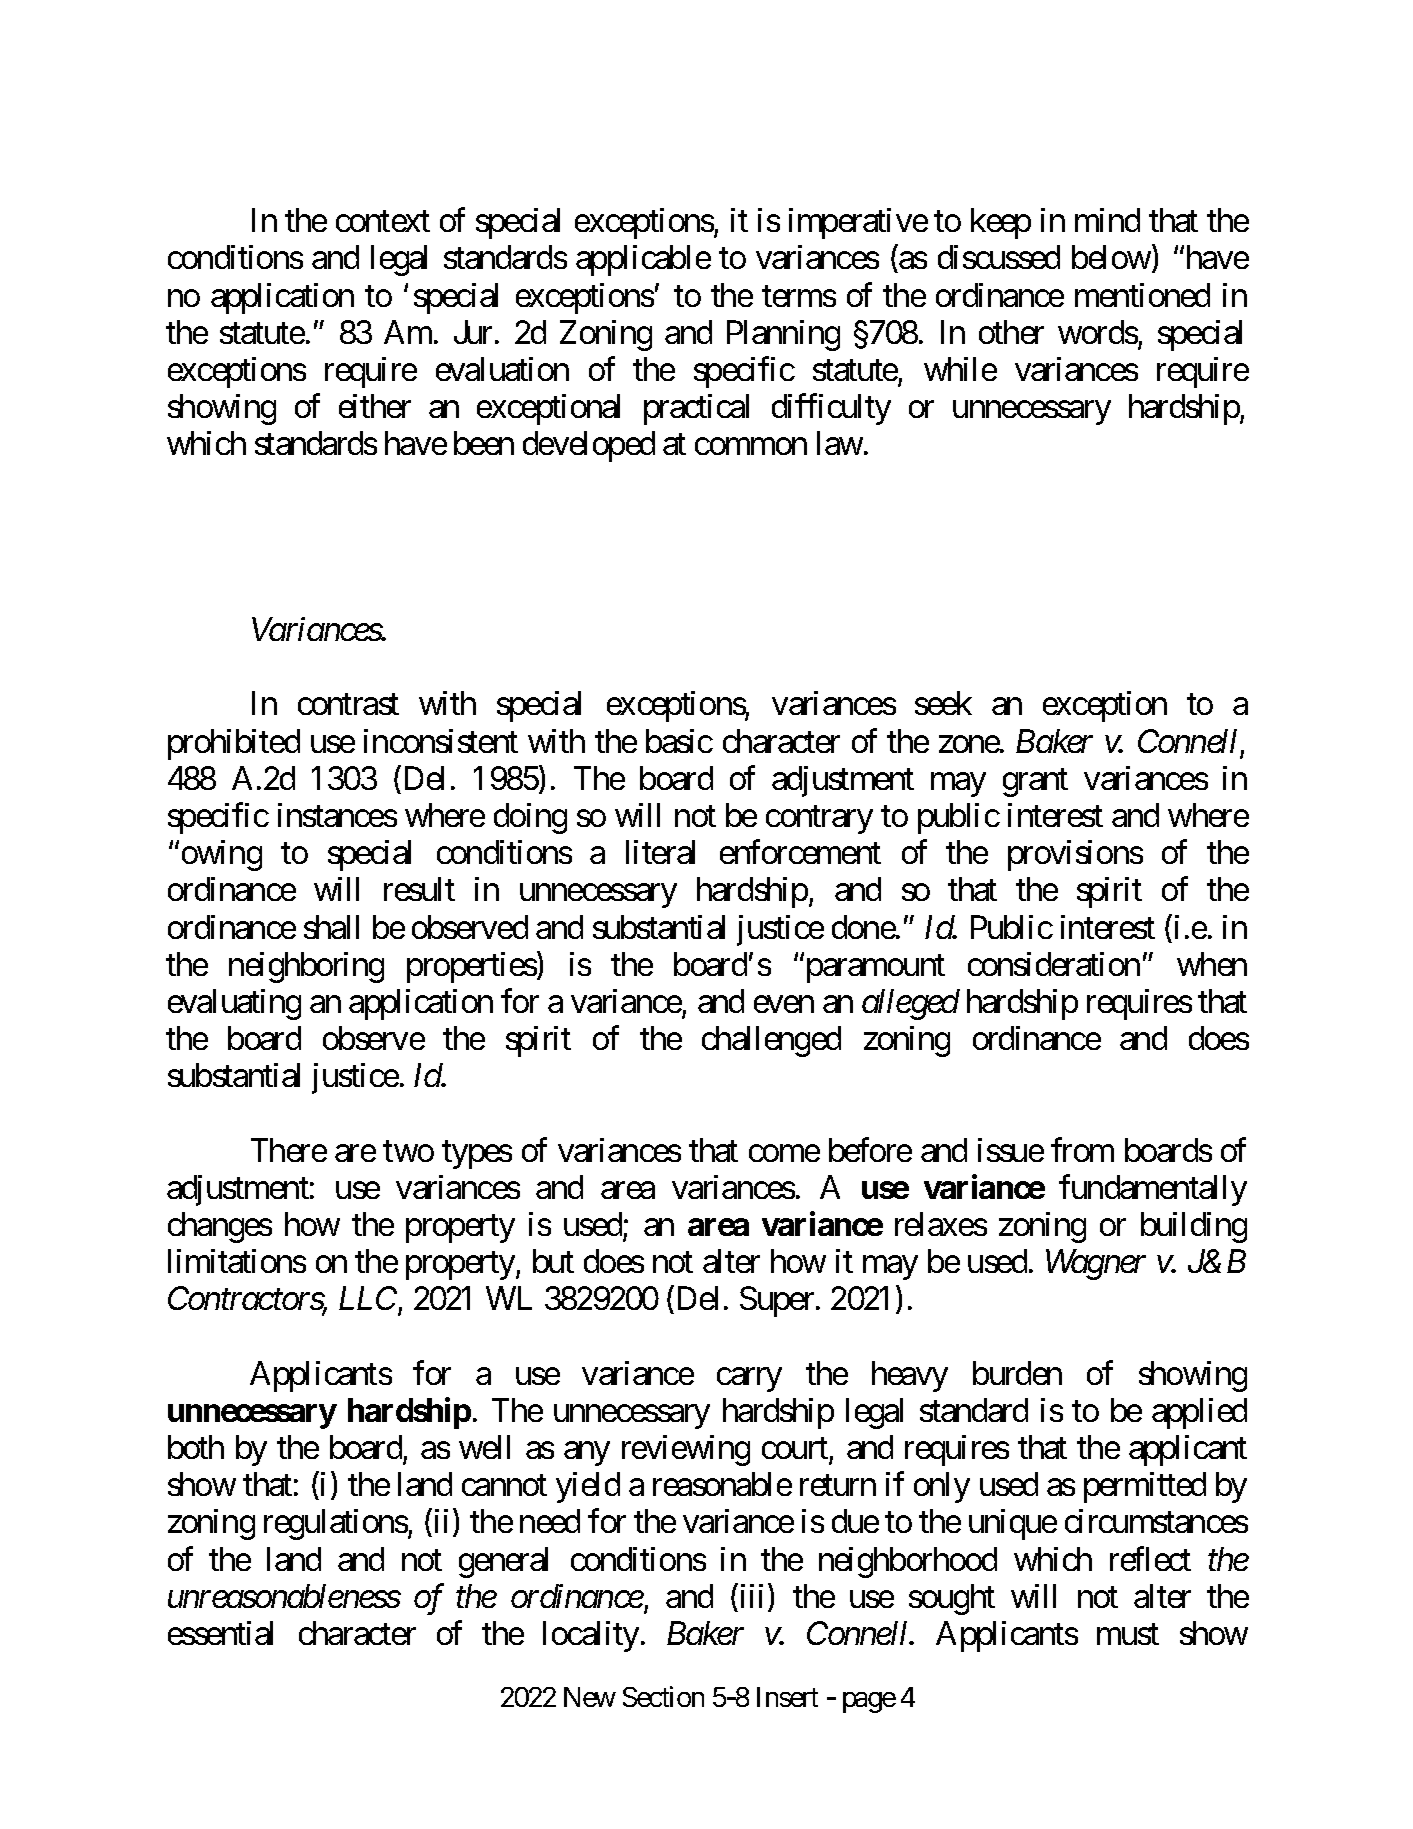  Describe the element at coordinates (783, 335) in the page. I see `Planning` at that location.
